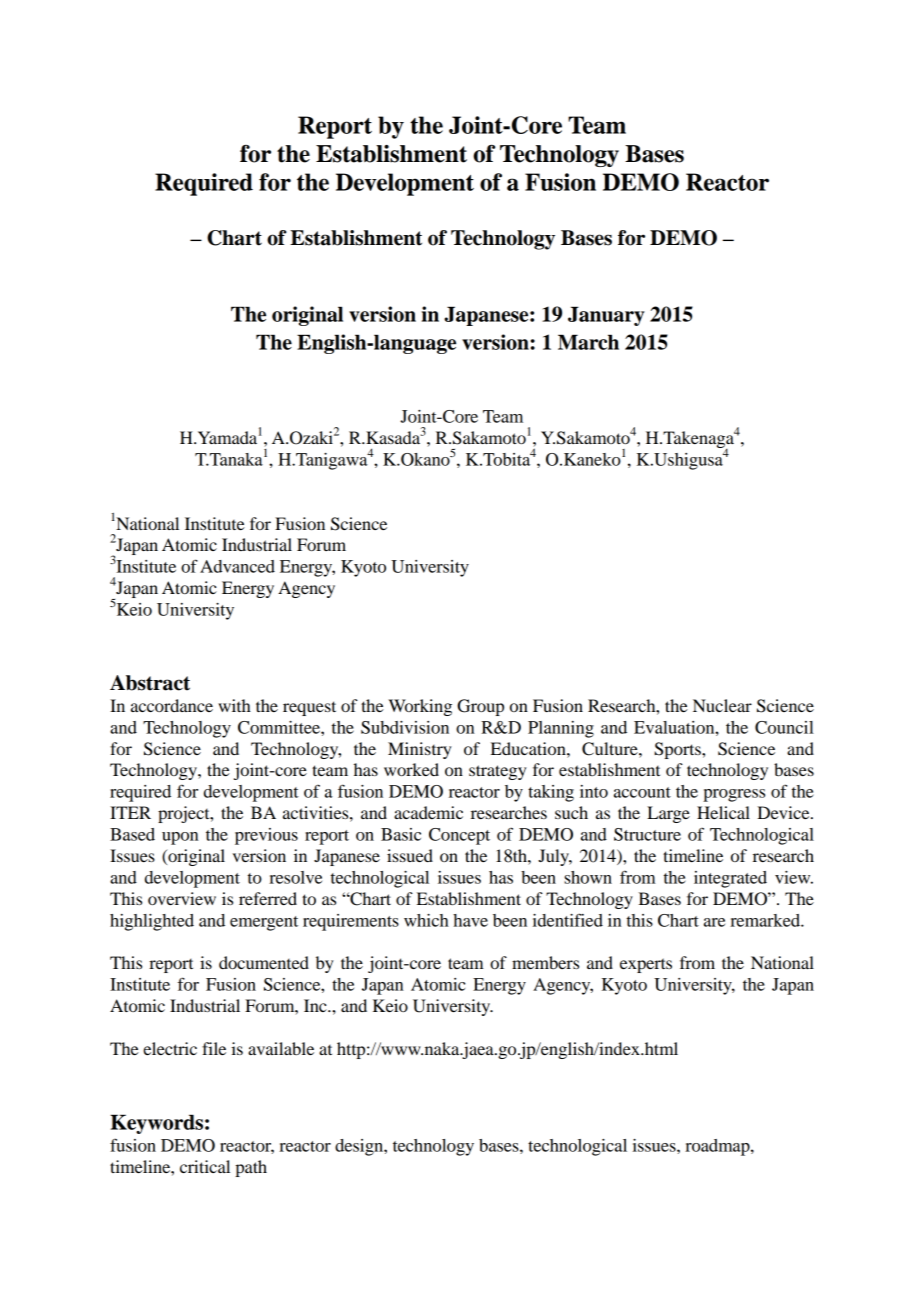 The width and height of the screenshot is (924, 1308). Describe the element at coordinates (470, 920) in the screenshot. I see `have` at that location.
